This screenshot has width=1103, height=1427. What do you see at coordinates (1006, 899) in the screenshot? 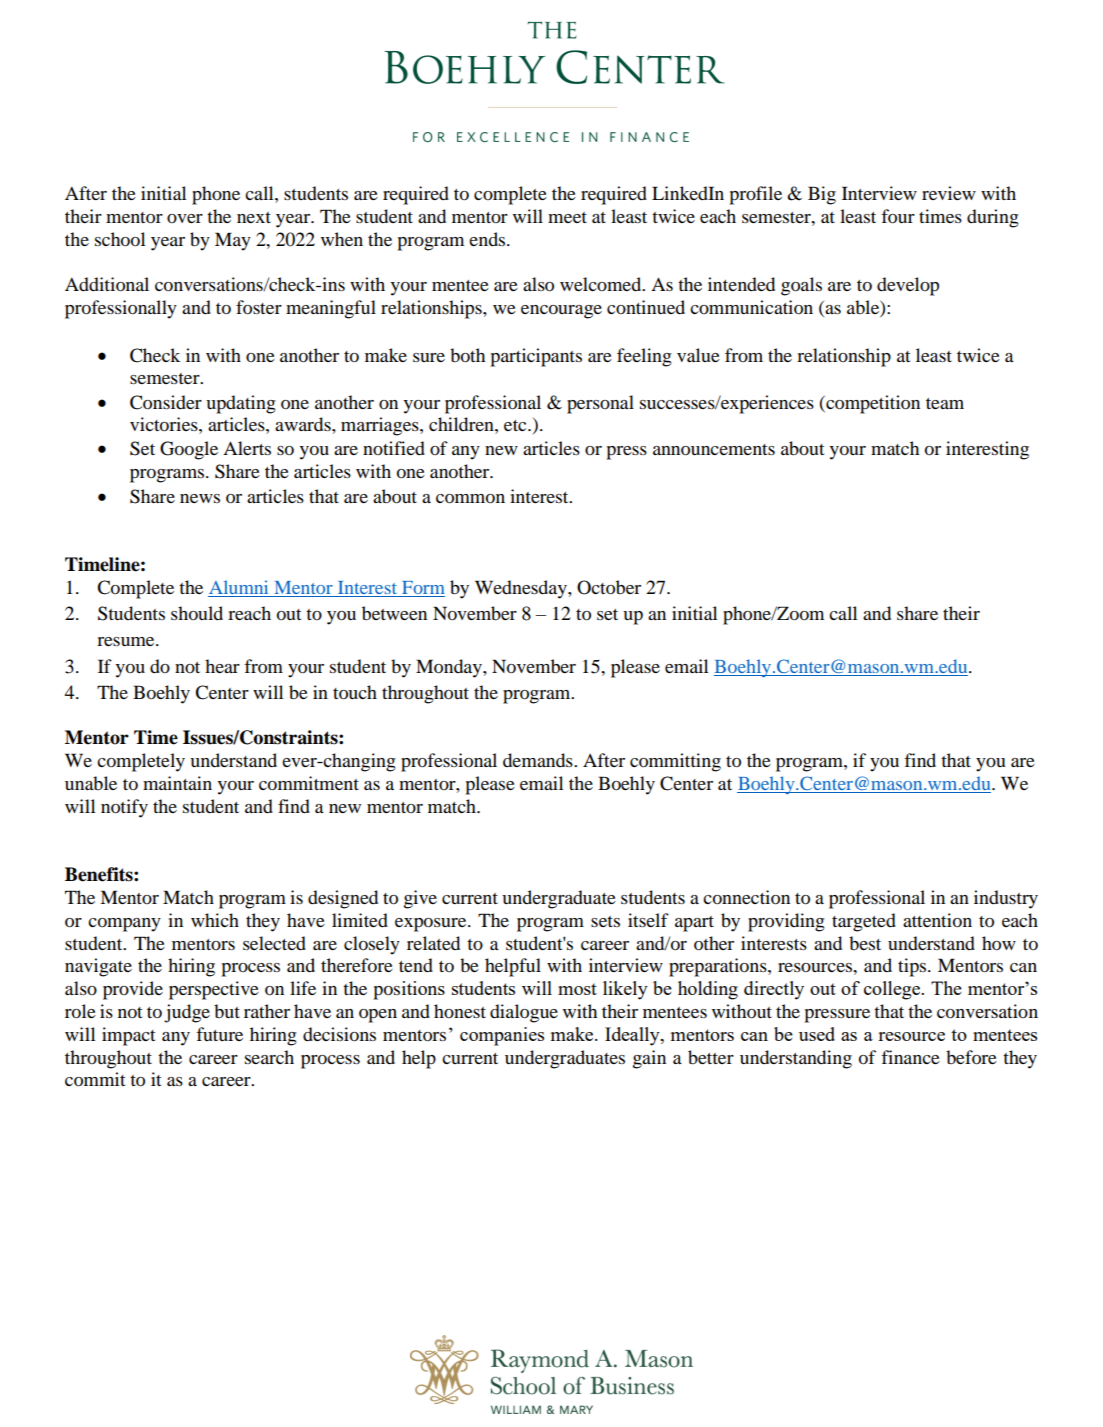
I see `industry` at bounding box center [1006, 899].
